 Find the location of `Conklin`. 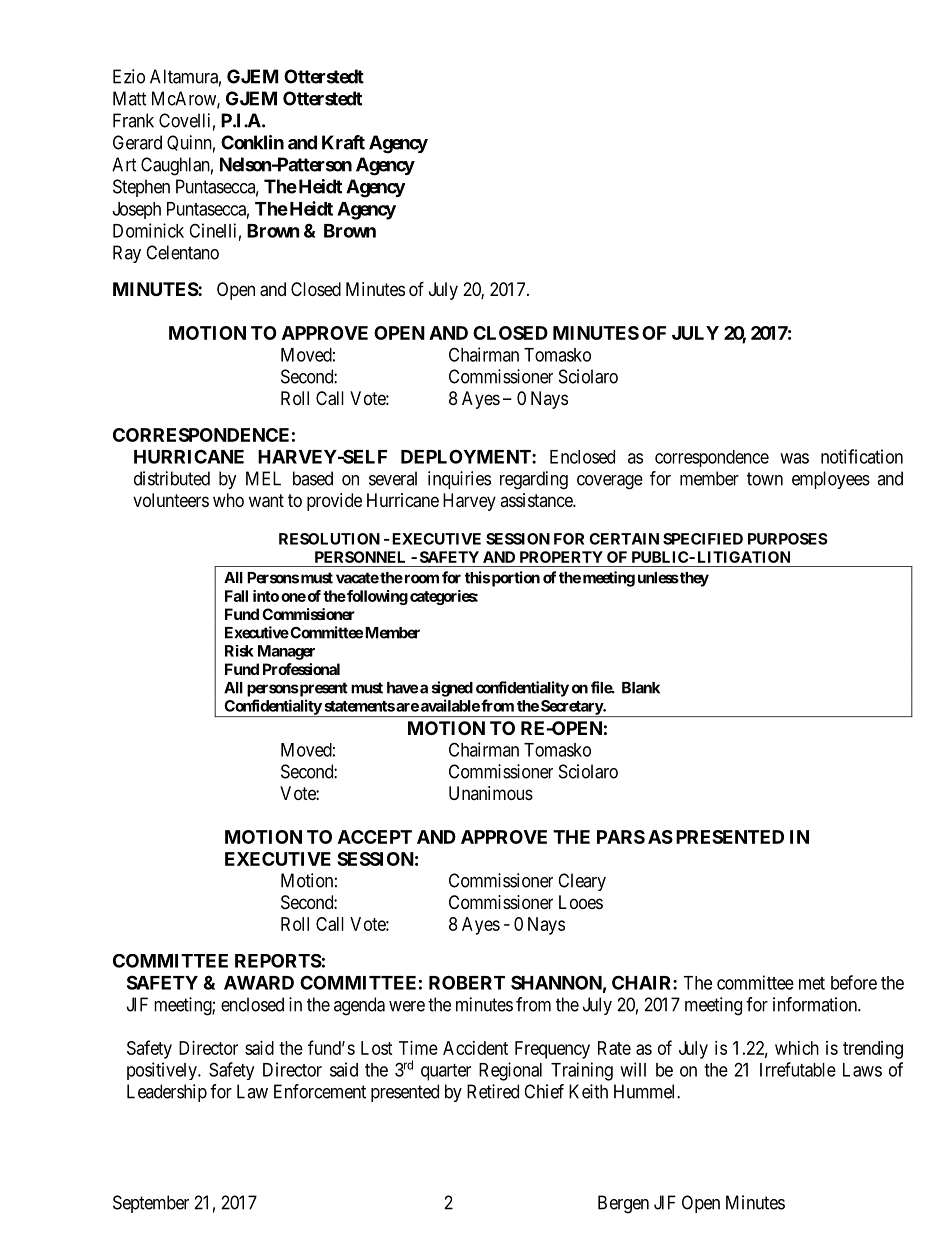

Conklin is located at coordinates (252, 142).
